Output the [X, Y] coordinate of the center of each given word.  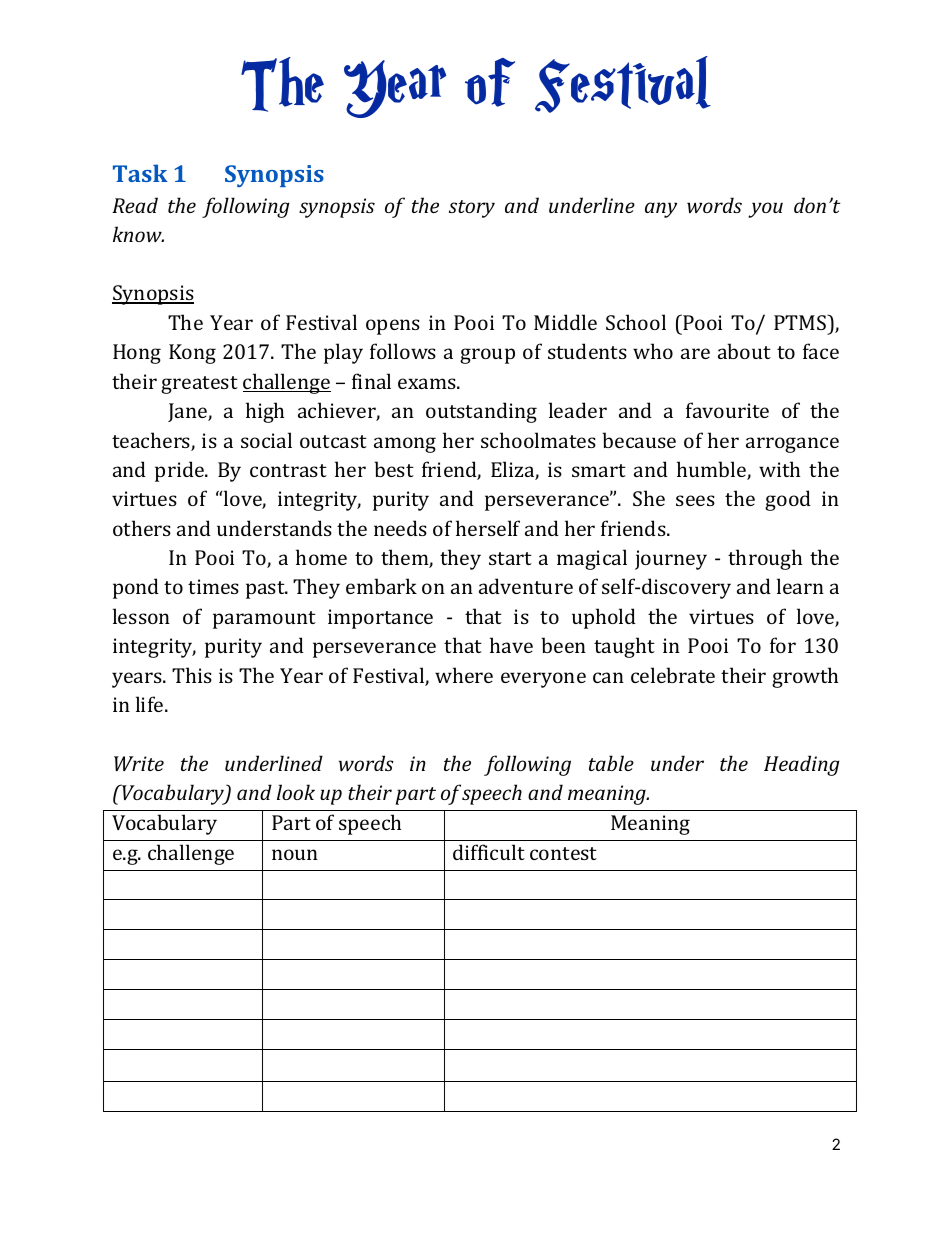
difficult [489, 852]
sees [695, 500]
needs [400, 528]
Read [135, 205]
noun [295, 854]
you [765, 210]
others [142, 528]
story [472, 209]
